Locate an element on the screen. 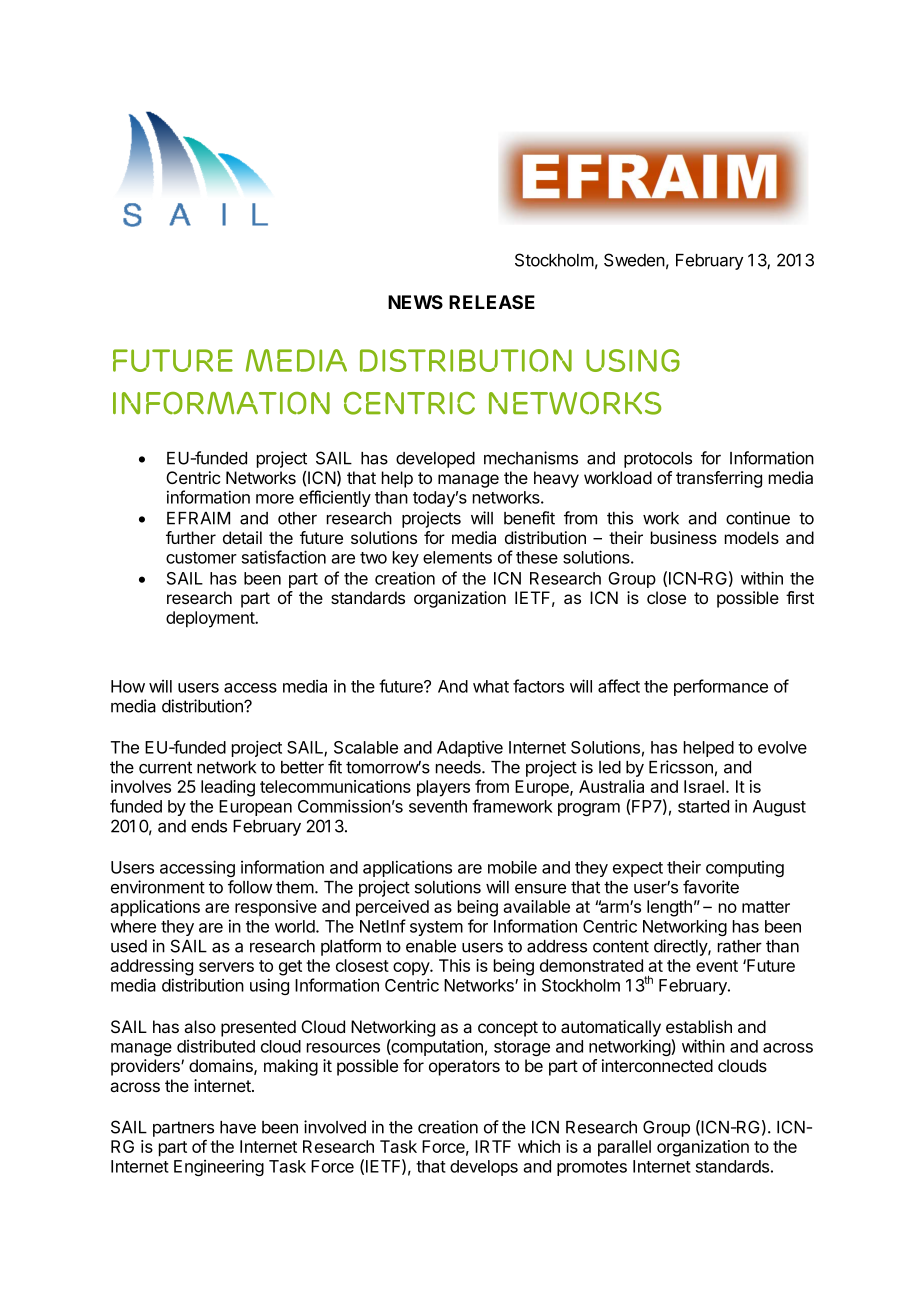 The image size is (924, 1308). models is located at coordinates (752, 537).
